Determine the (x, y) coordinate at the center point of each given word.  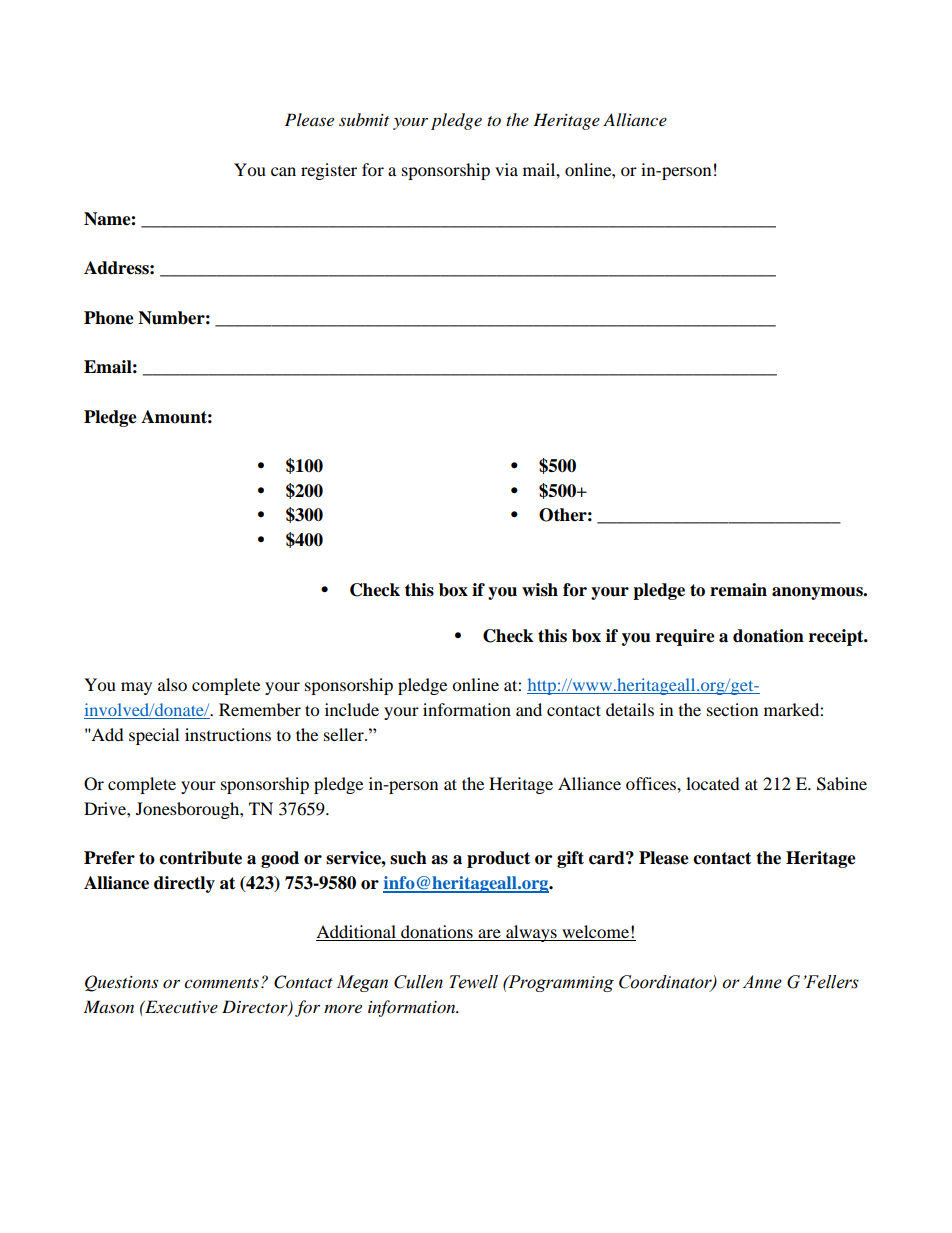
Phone (109, 318)
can (283, 171)
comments (221, 983)
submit (364, 119)
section (732, 709)
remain (738, 590)
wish (540, 590)
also (172, 684)
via (506, 169)
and (529, 709)
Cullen (418, 982)
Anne (762, 982)
